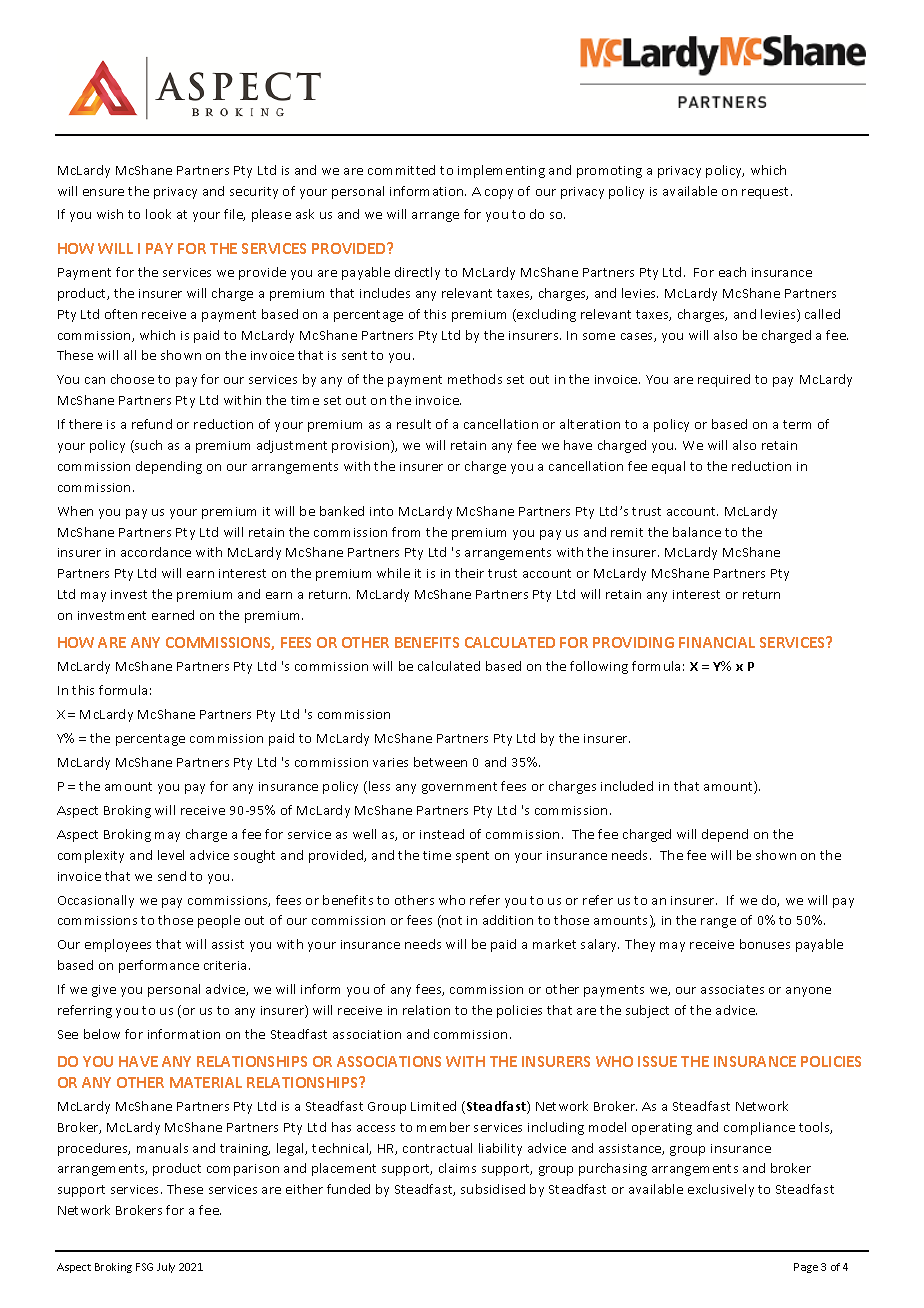 Image resolution: width=924 pixels, height=1308 pixels. What do you see at coordinates (767, 193) in the page?
I see `request` at bounding box center [767, 193].
